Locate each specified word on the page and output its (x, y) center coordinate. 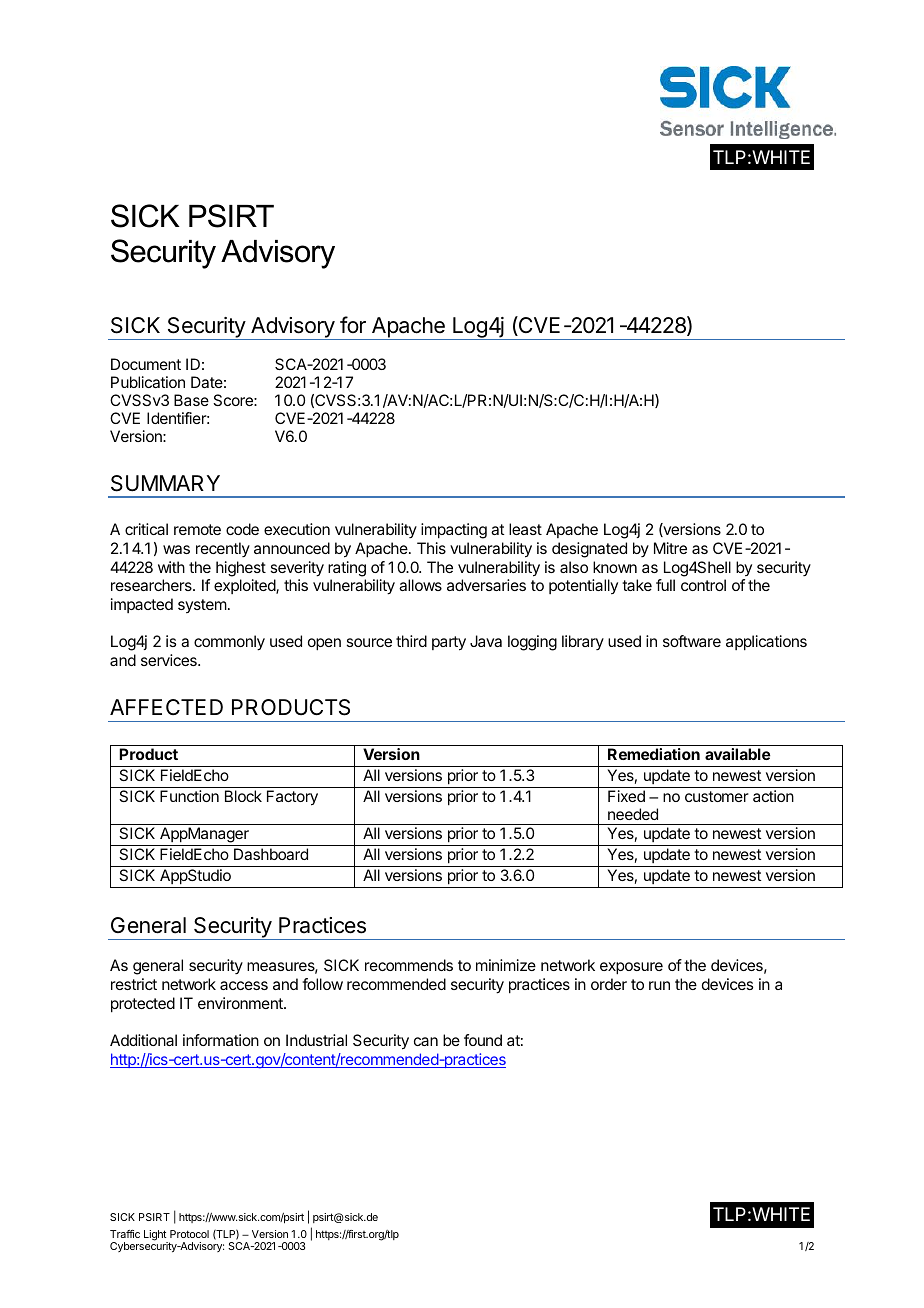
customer (717, 796)
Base (191, 400)
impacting (454, 531)
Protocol (189, 1234)
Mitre (670, 548)
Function (189, 796)
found (483, 1040)
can (426, 1041)
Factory (292, 798)
